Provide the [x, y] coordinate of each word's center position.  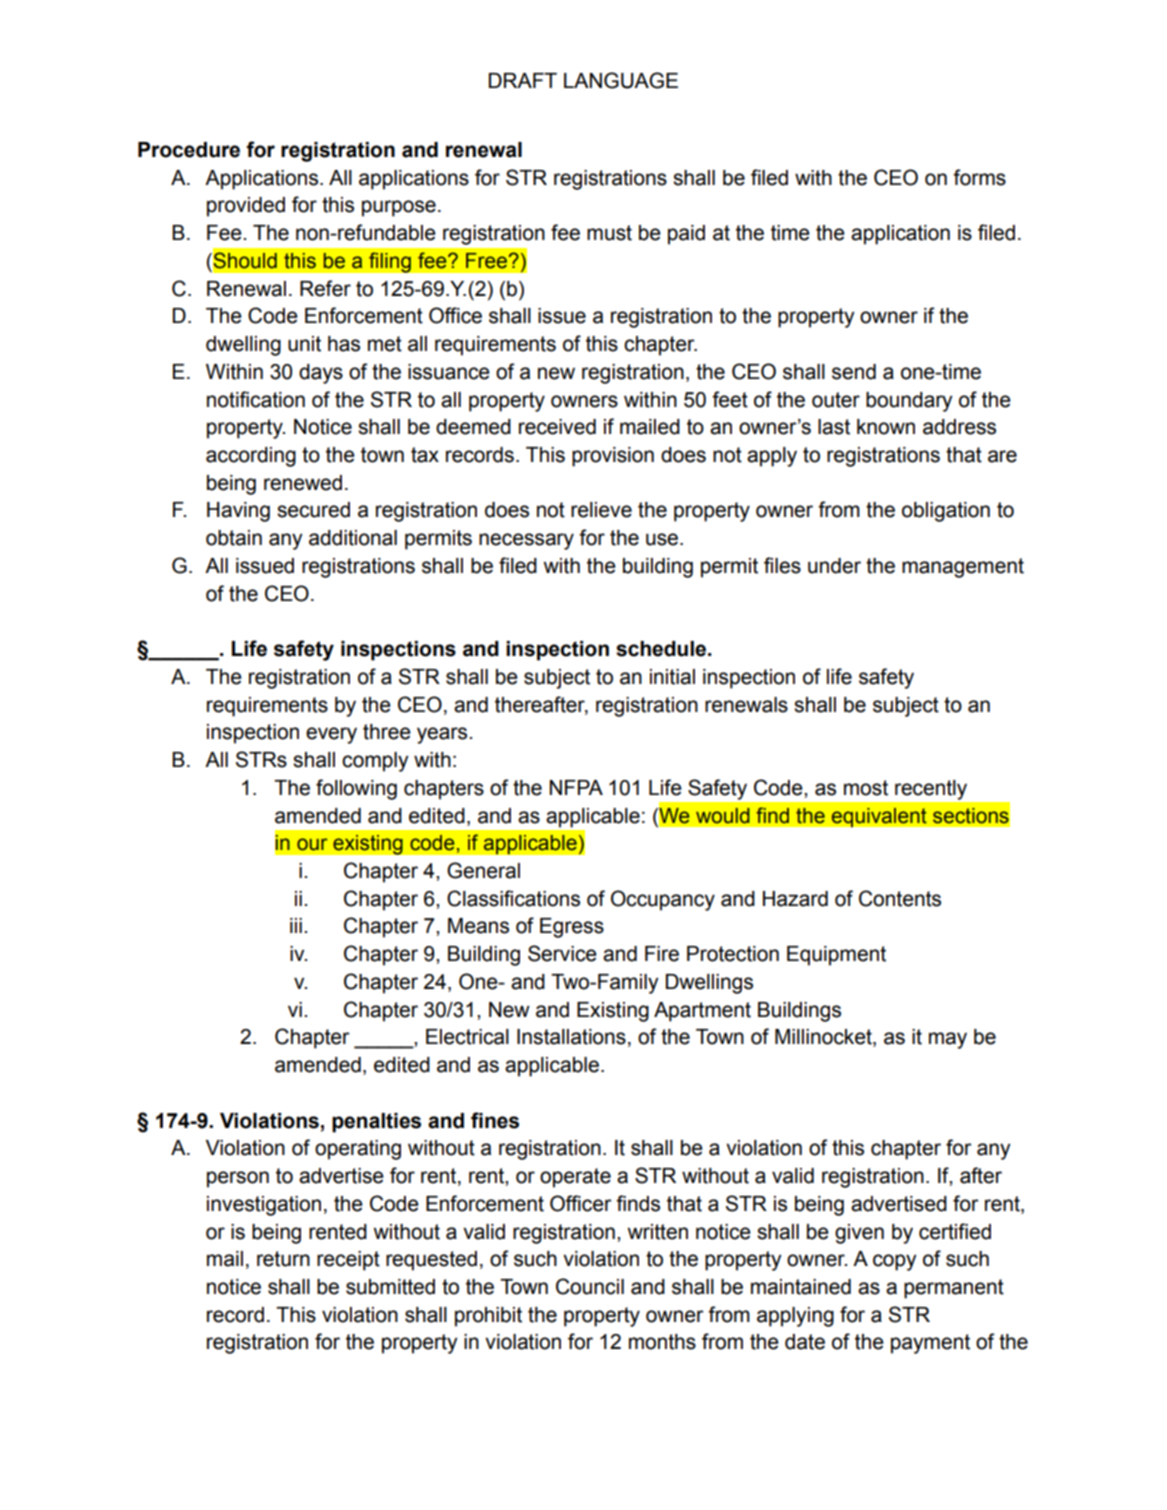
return [283, 1259]
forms [979, 177]
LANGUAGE [621, 80]
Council [590, 1286]
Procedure [189, 150]
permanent [954, 1289]
